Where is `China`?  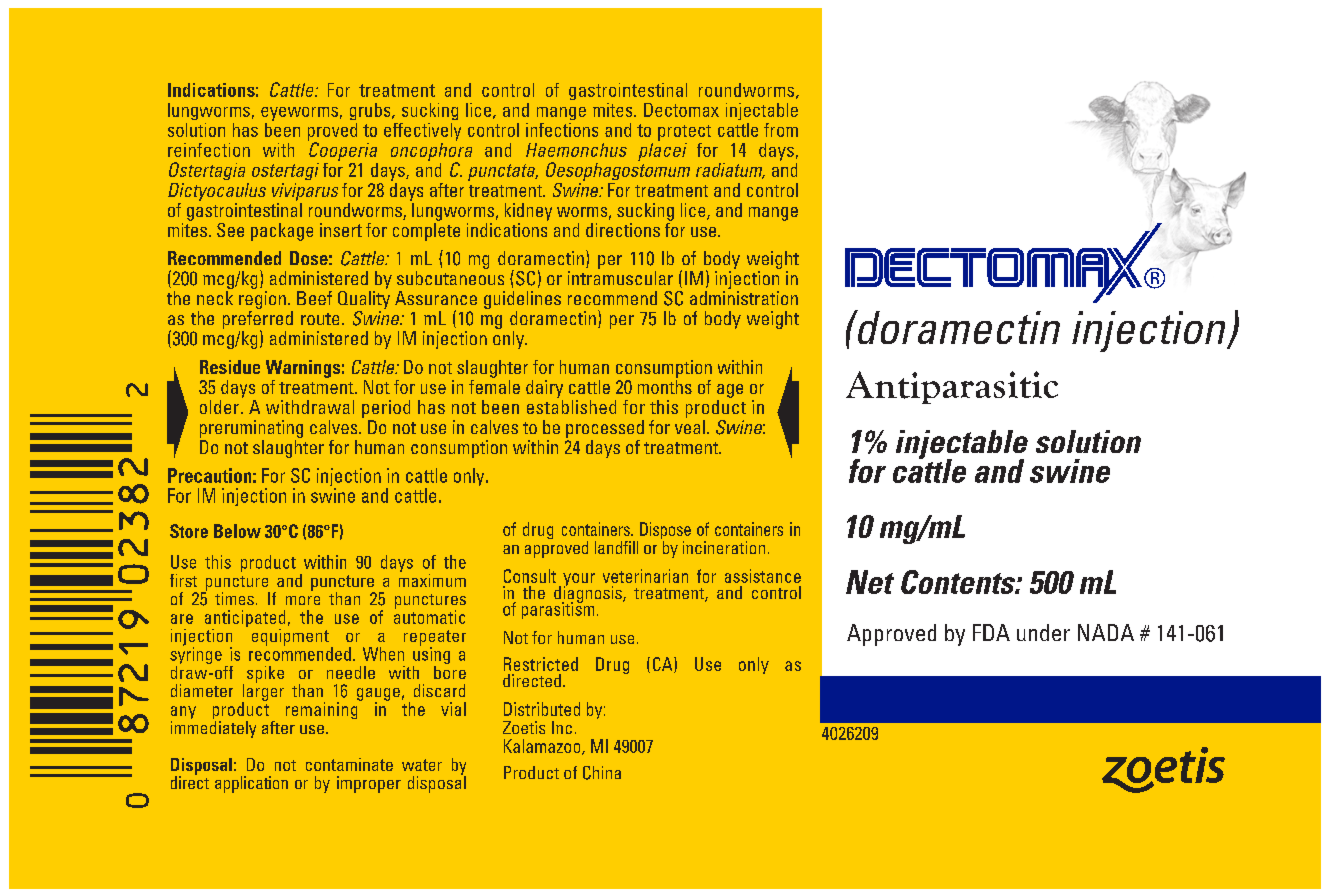
China is located at coordinates (602, 773).
